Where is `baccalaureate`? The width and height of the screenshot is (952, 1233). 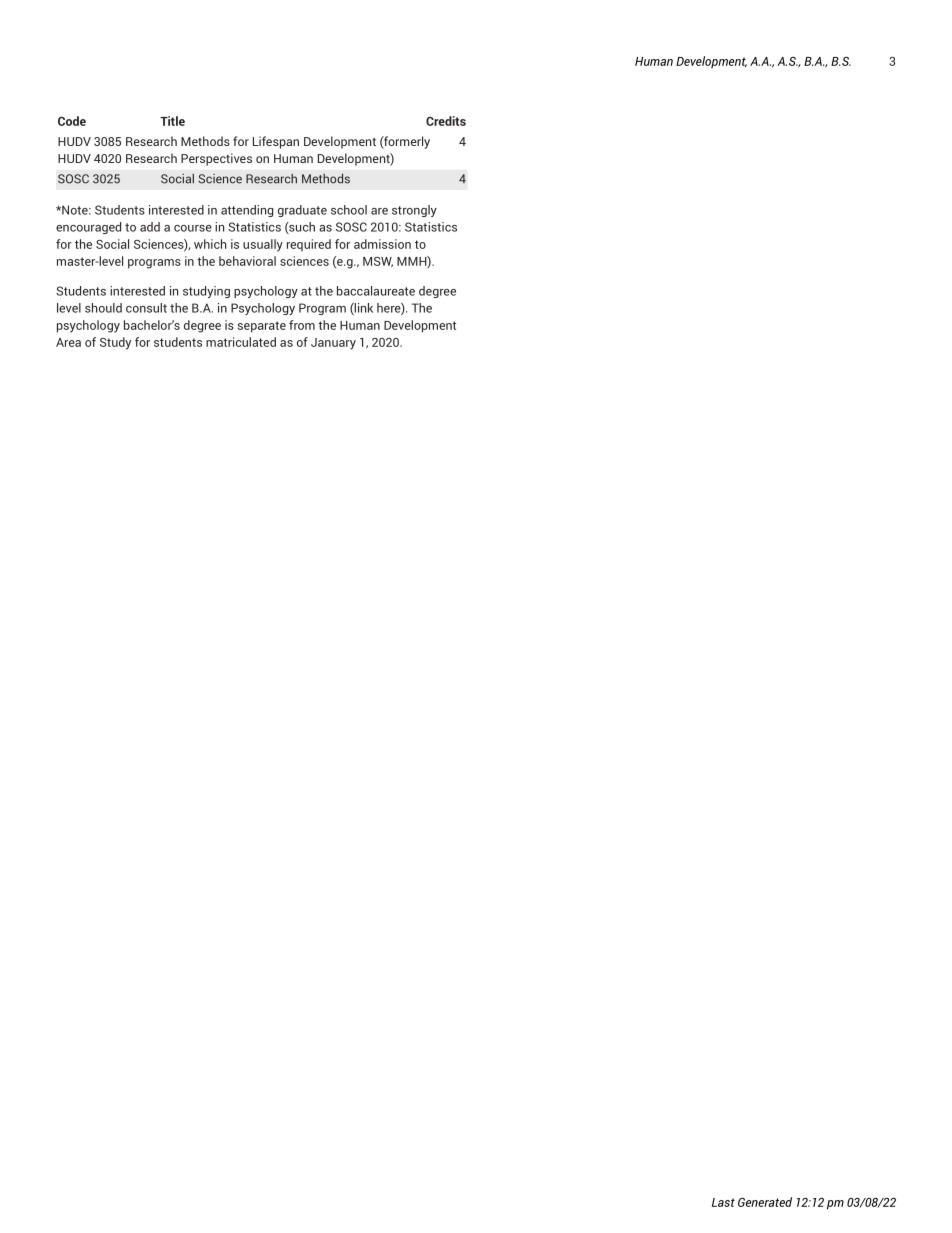 baccalaureate is located at coordinates (376, 291).
